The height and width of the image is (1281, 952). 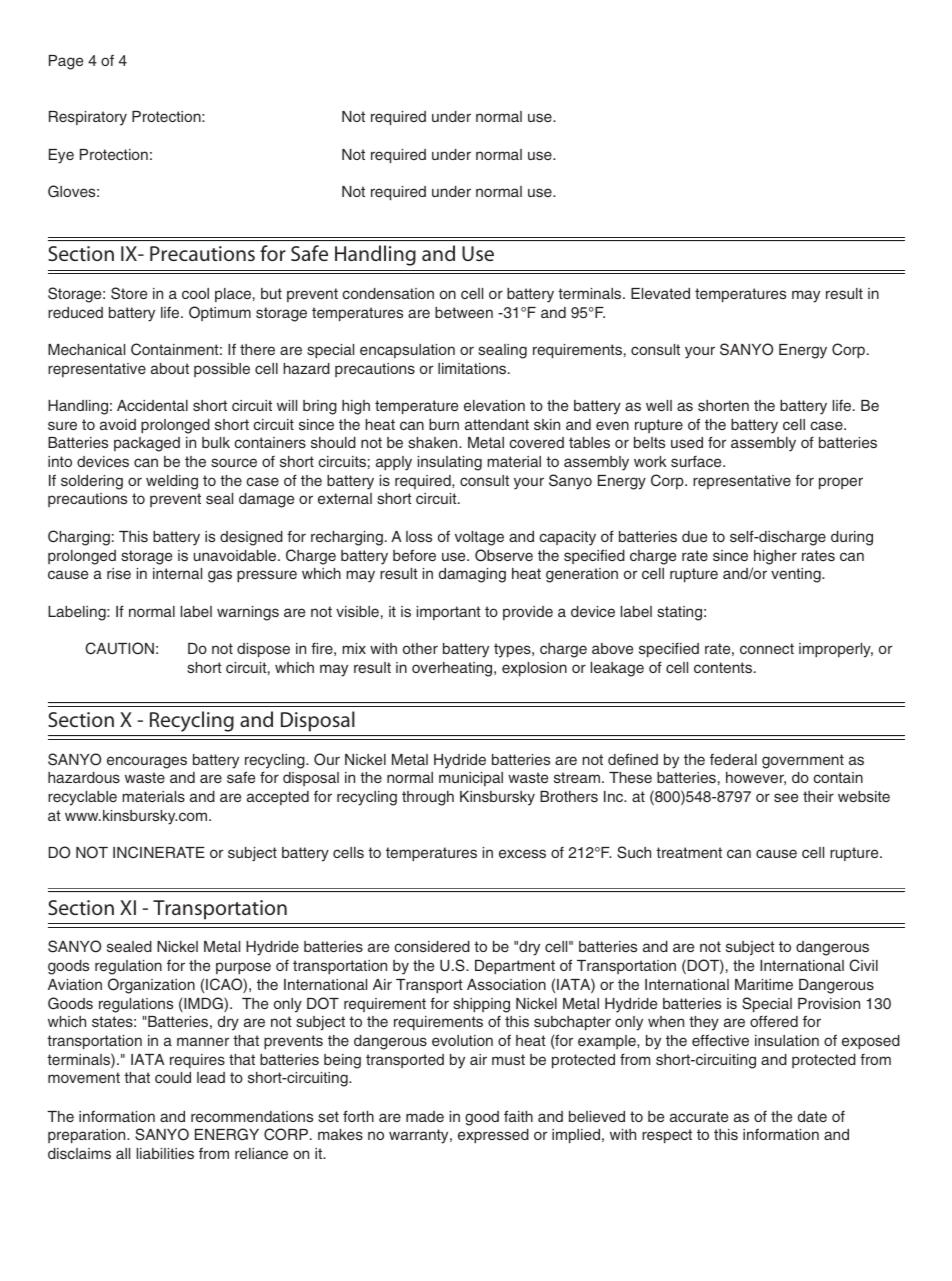 What do you see at coordinates (170, 368) in the image?
I see `about` at bounding box center [170, 368].
